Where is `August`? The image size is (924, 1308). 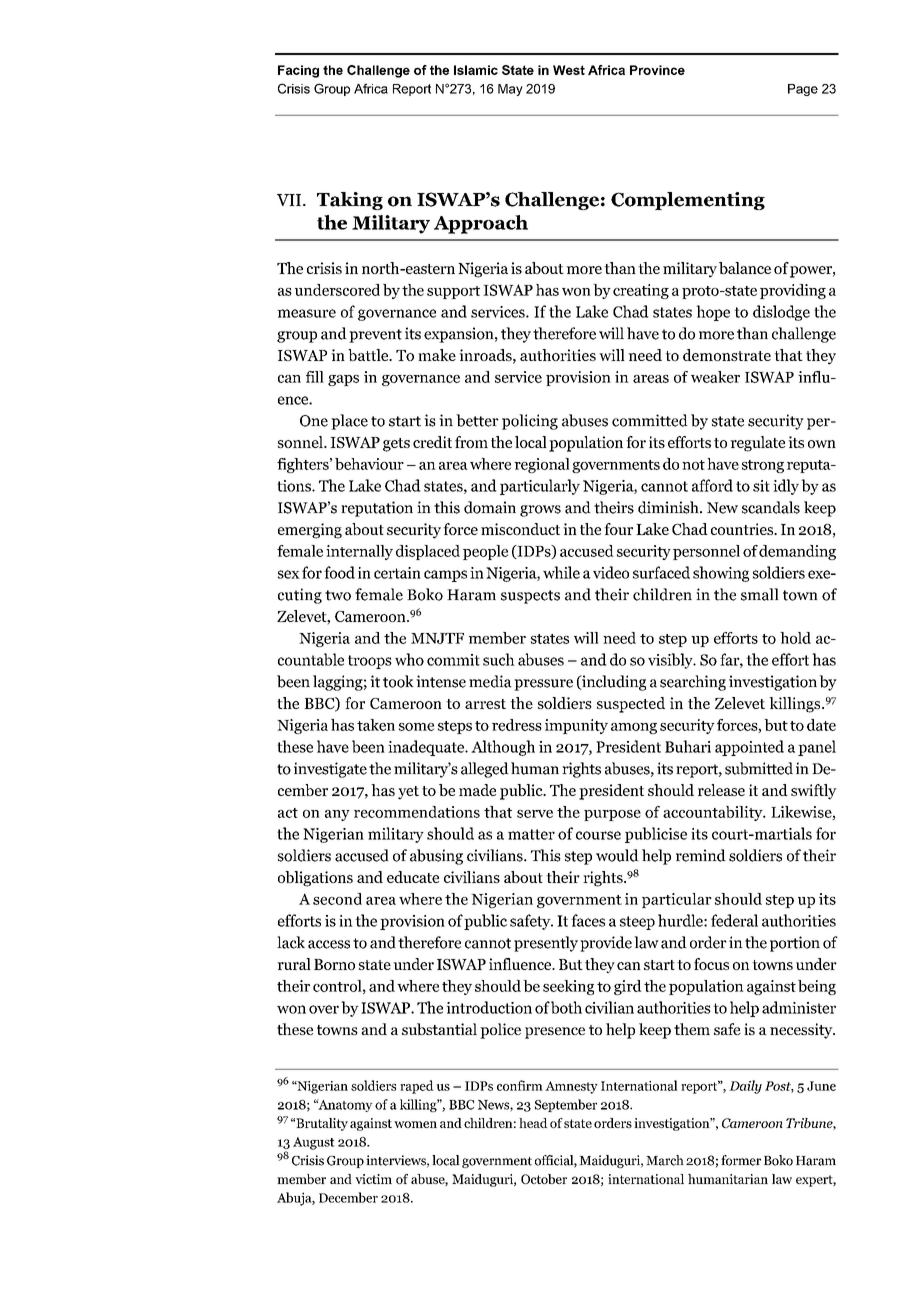 August is located at coordinates (314, 1143).
